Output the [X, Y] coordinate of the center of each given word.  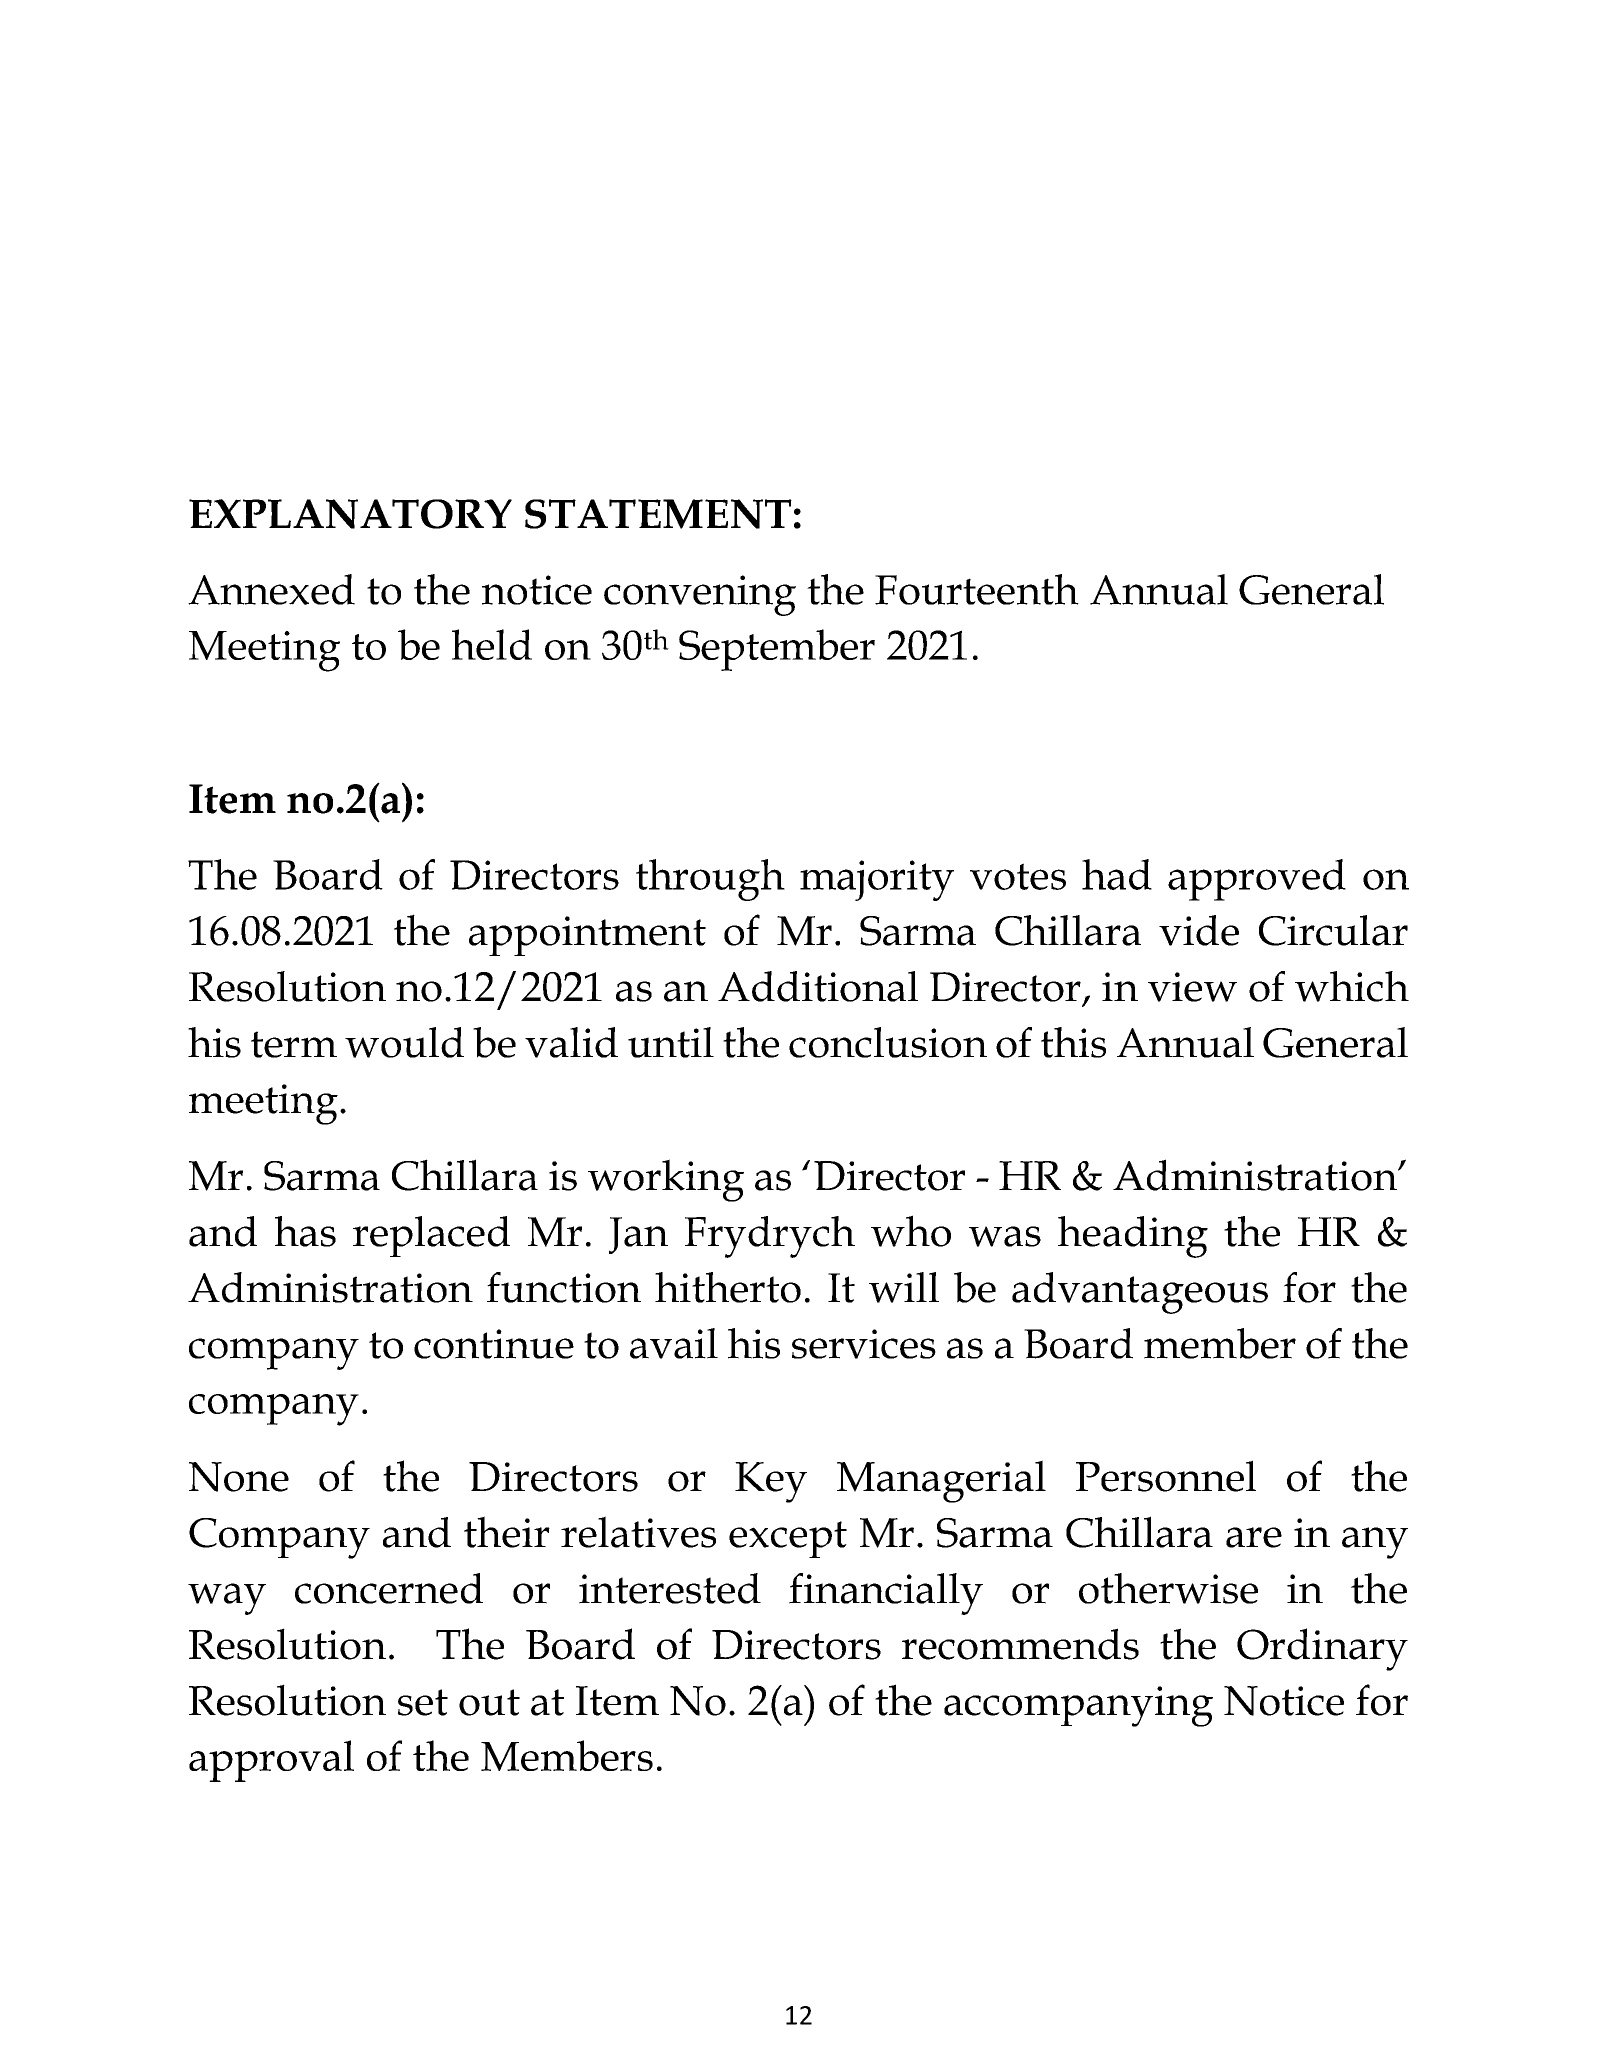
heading [1133, 1237]
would [404, 1042]
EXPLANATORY [350, 514]
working [666, 1180]
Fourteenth [977, 589]
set [423, 1702]
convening [700, 595]
